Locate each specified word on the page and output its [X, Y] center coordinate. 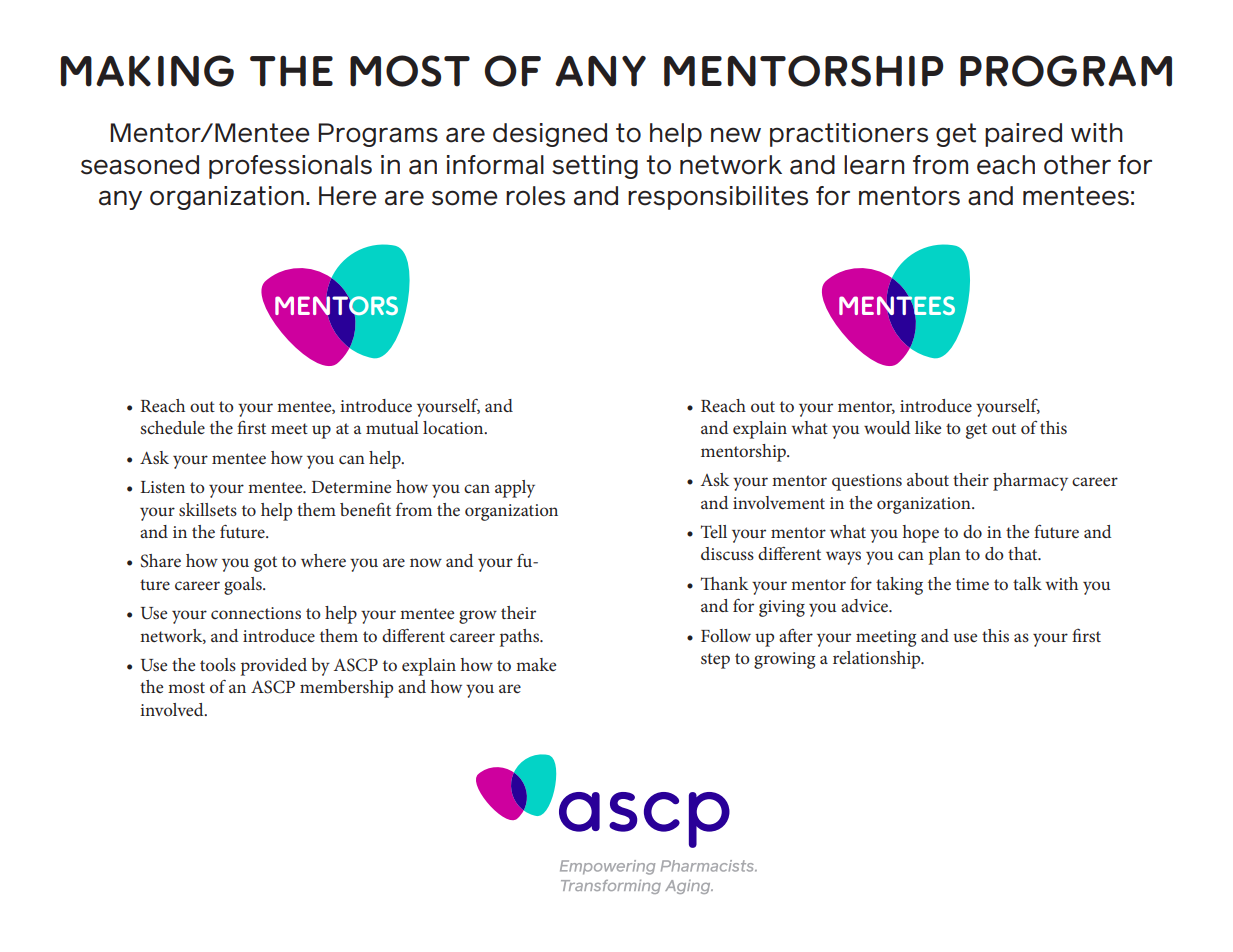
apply [515, 489]
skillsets [208, 509]
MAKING [147, 71]
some [465, 198]
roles [535, 196]
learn [874, 165]
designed [550, 135]
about [928, 479]
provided [274, 667]
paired [1023, 135]
